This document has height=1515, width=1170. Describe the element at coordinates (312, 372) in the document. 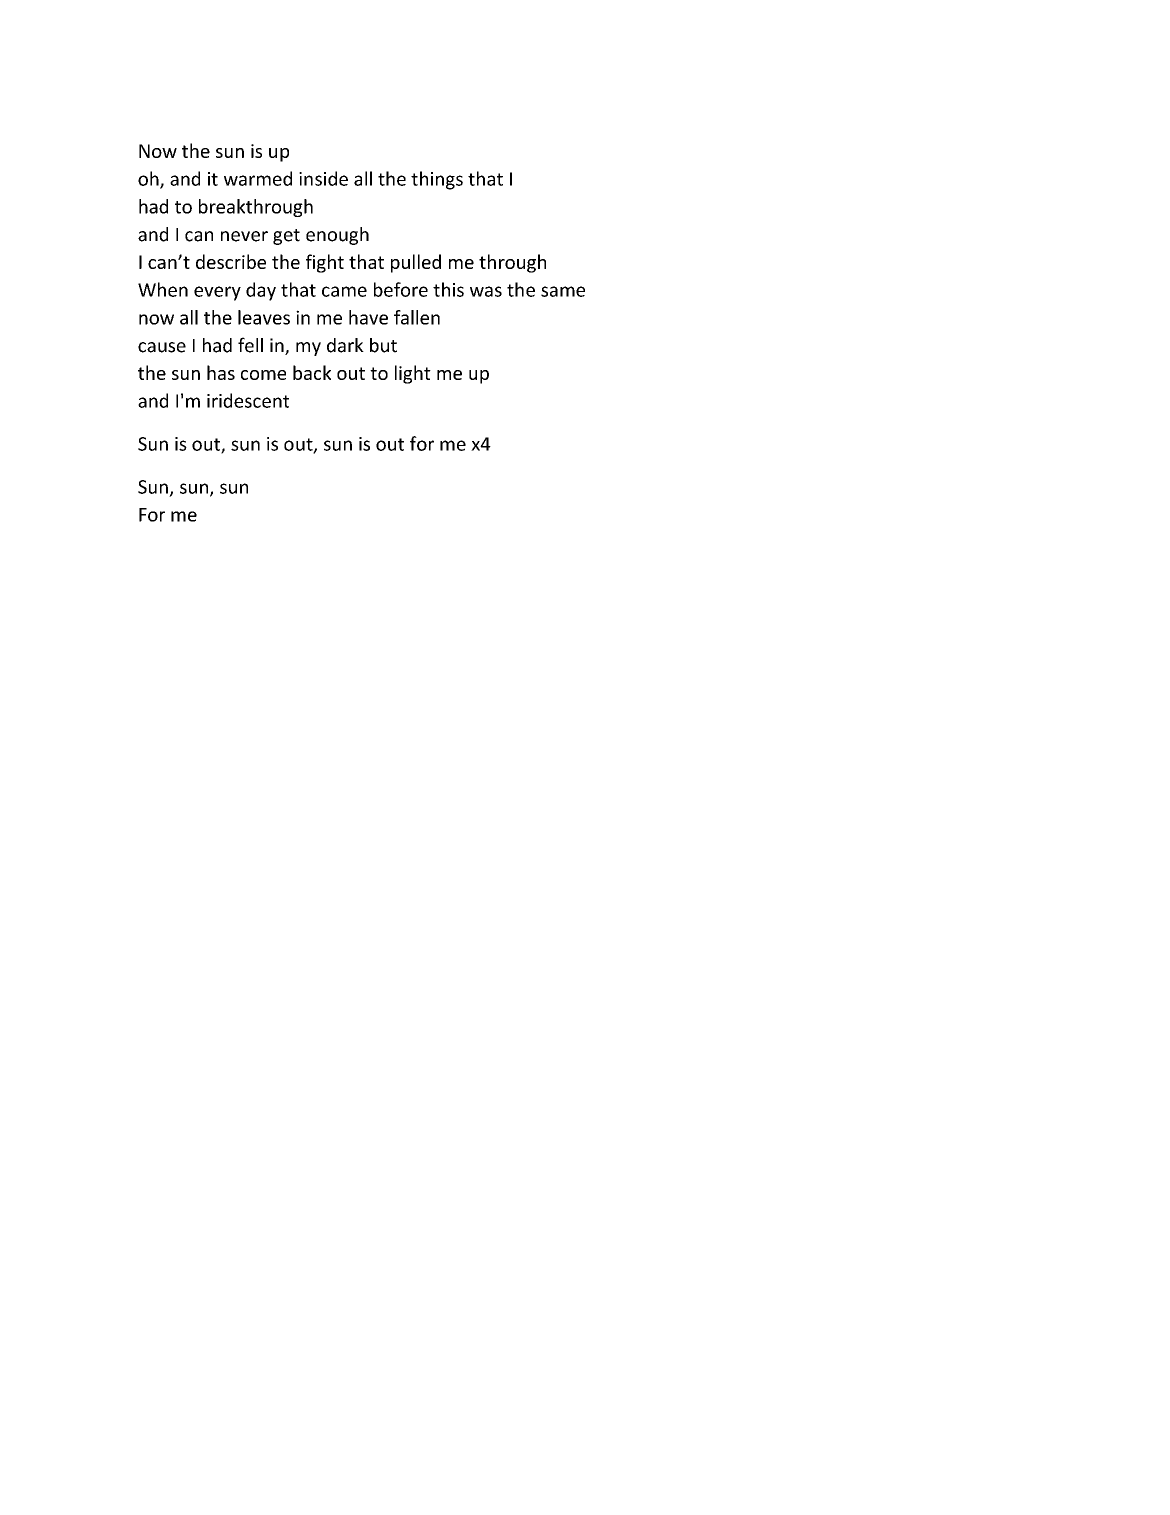

I see `back` at that location.
